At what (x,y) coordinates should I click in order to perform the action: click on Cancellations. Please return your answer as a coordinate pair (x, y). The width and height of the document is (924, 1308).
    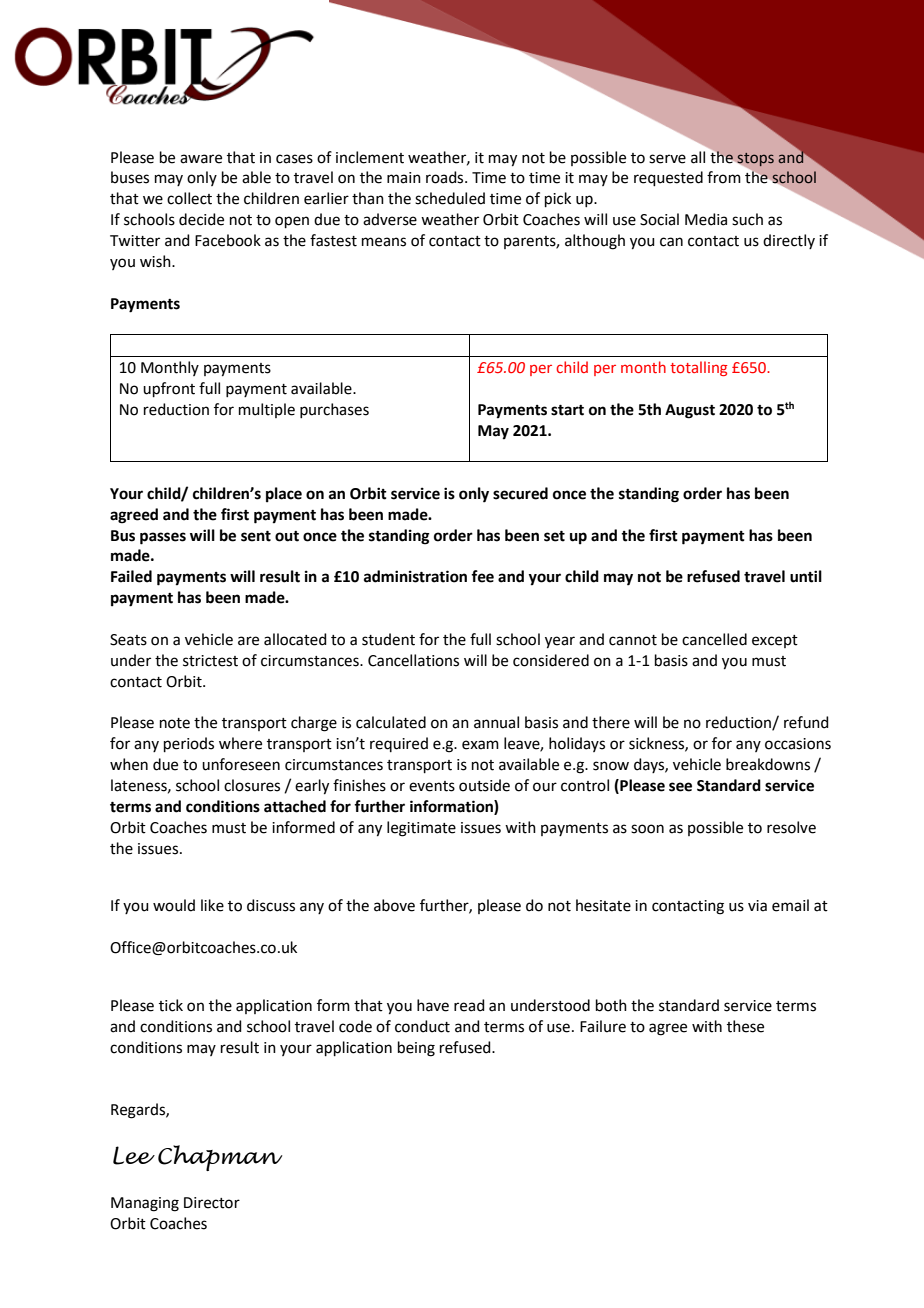
    Looking at the image, I should click on (413, 660).
